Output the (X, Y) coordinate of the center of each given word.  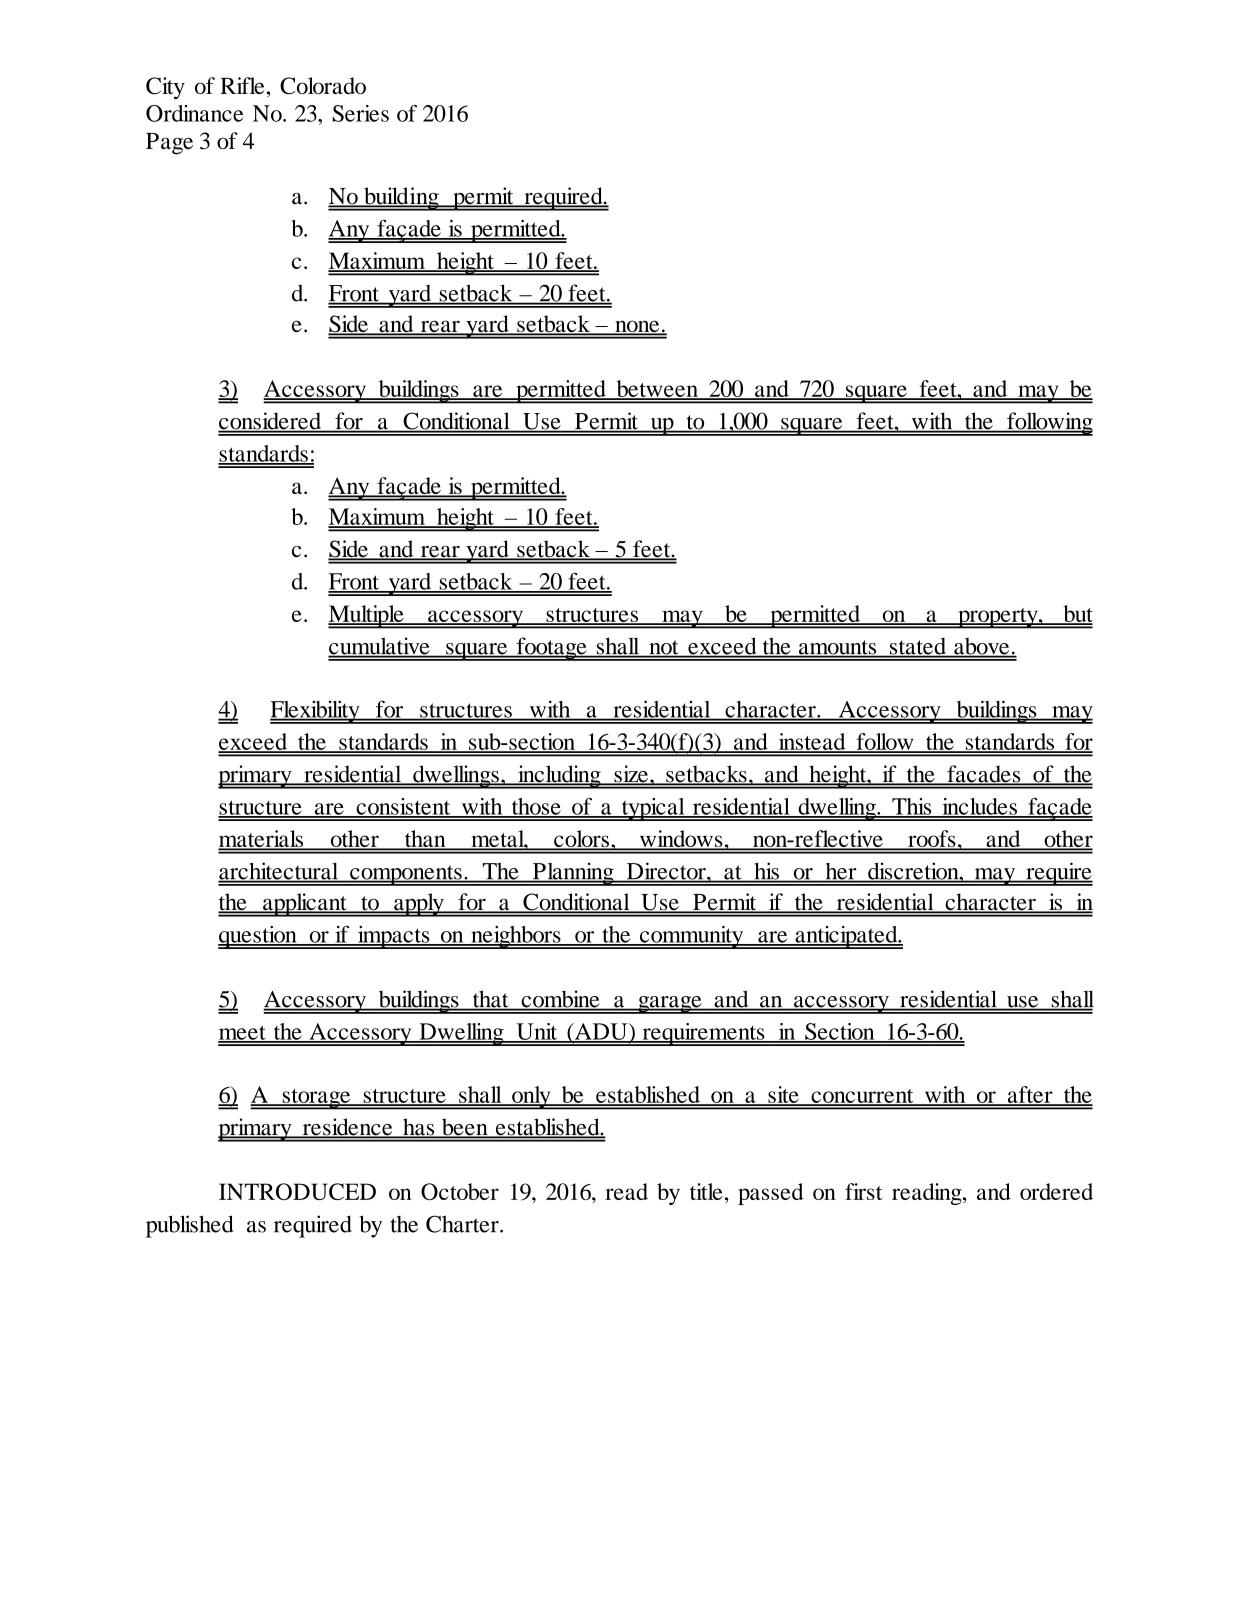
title (706, 1191)
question (258, 937)
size (631, 775)
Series (360, 113)
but (1077, 614)
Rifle (242, 85)
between (657, 389)
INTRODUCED (297, 1191)
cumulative (380, 647)
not (664, 648)
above (982, 647)
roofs (932, 840)
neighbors (516, 937)
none (637, 328)
